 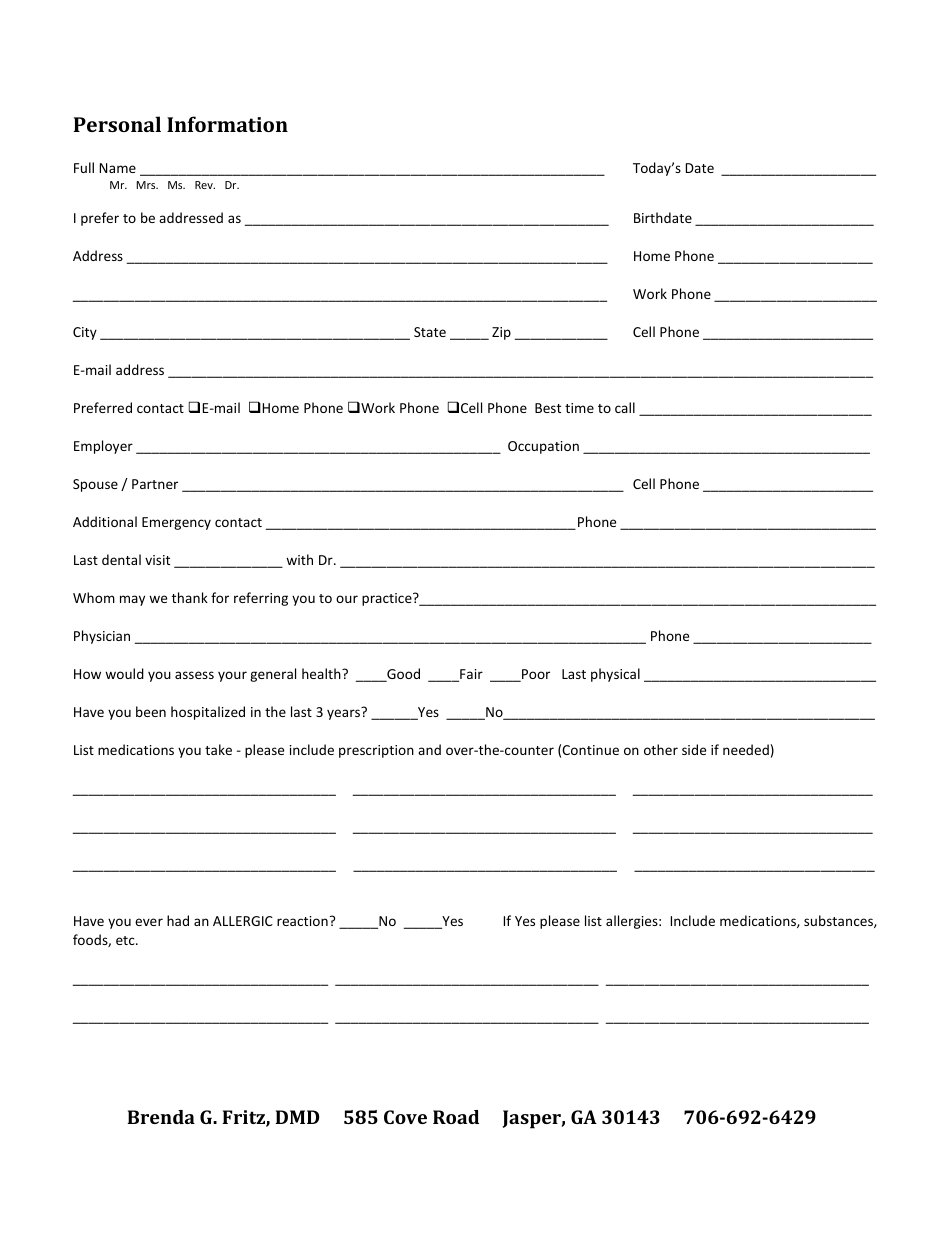 What do you see at coordinates (227, 124) in the page?
I see `Information` at bounding box center [227, 124].
